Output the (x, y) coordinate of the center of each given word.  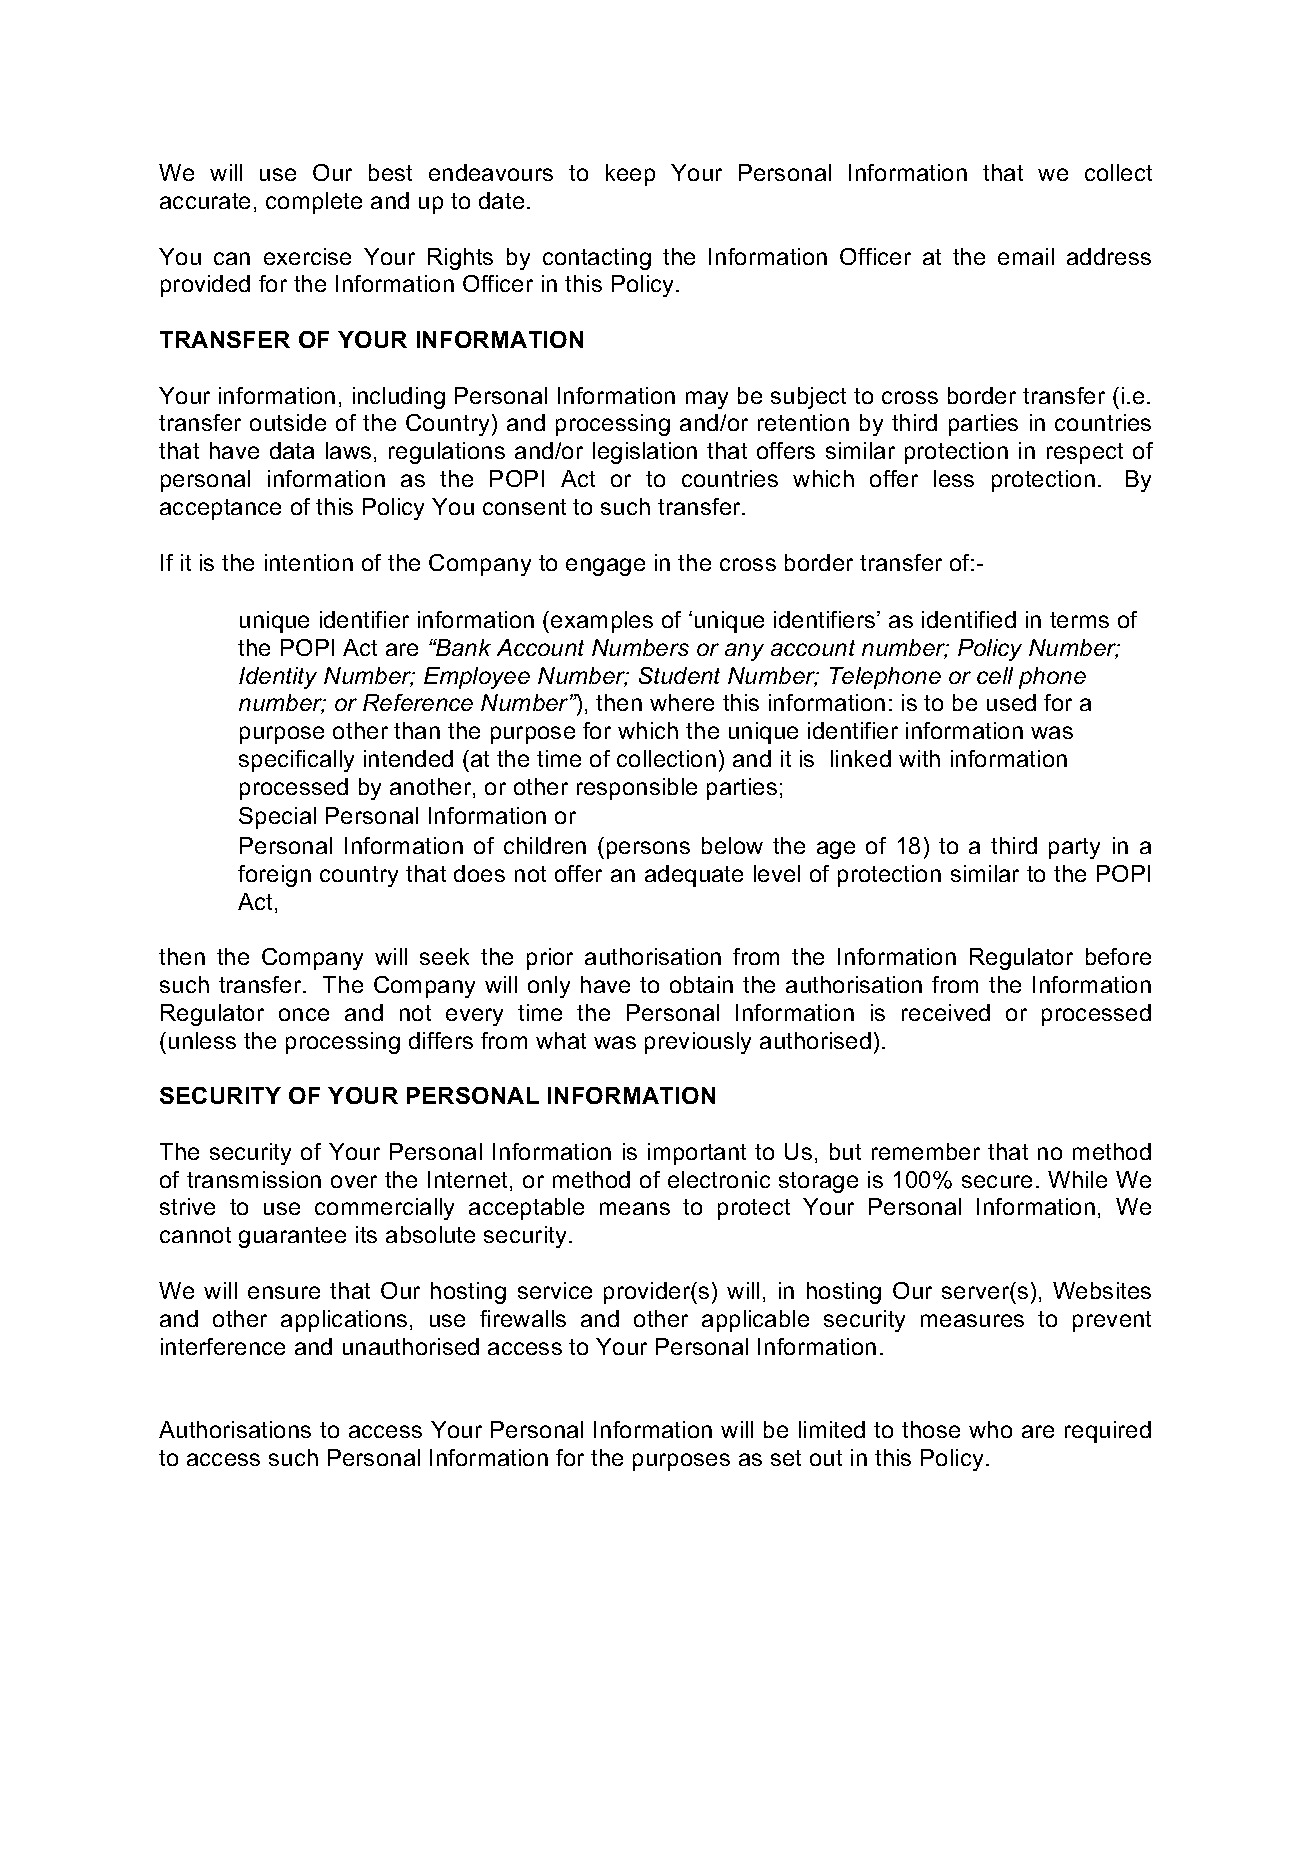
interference (223, 1346)
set (786, 1458)
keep (630, 175)
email (1026, 256)
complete (314, 203)
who (990, 1429)
